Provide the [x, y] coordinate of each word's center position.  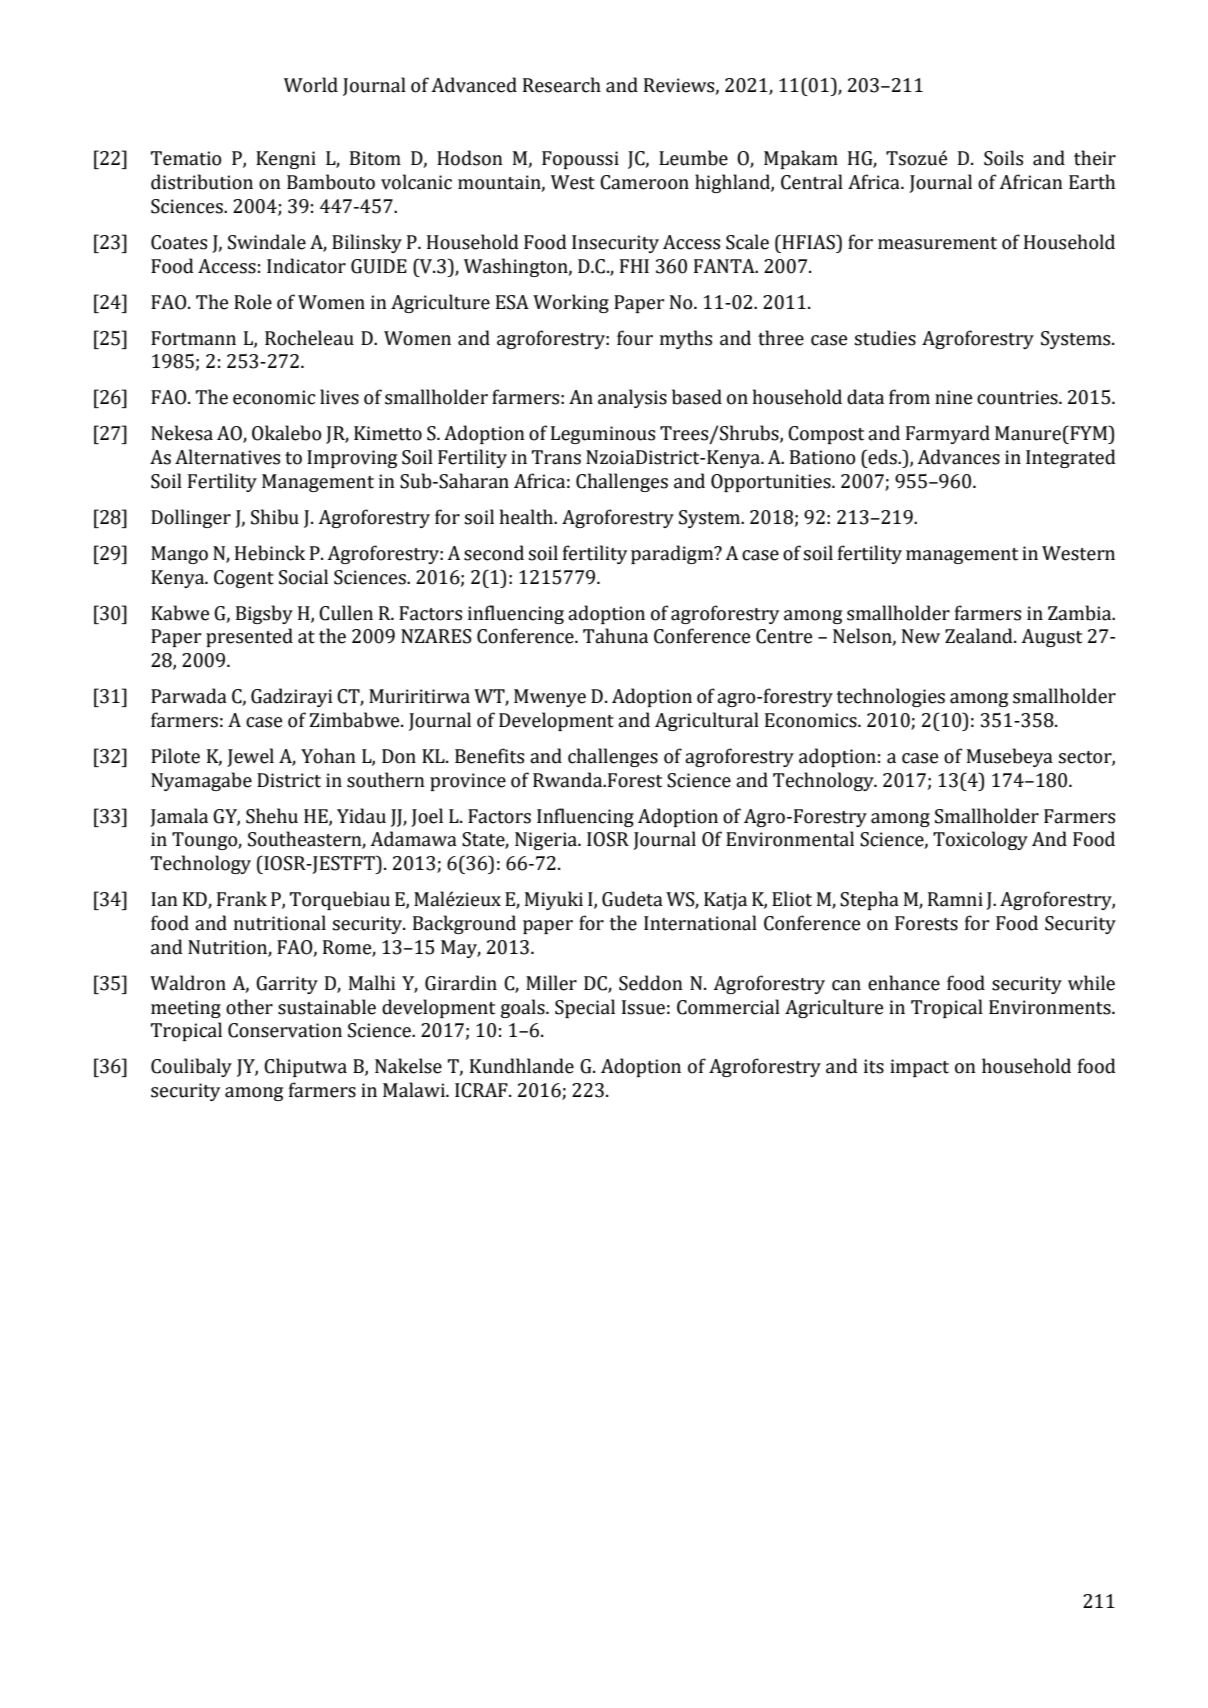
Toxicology [980, 840]
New [921, 636]
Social [303, 577]
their [1095, 158]
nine [953, 397]
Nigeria [547, 841]
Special [585, 1008]
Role [253, 302]
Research [562, 85]
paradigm [673, 554]
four [635, 338]
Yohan [328, 756]
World [311, 85]
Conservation [285, 1030]
